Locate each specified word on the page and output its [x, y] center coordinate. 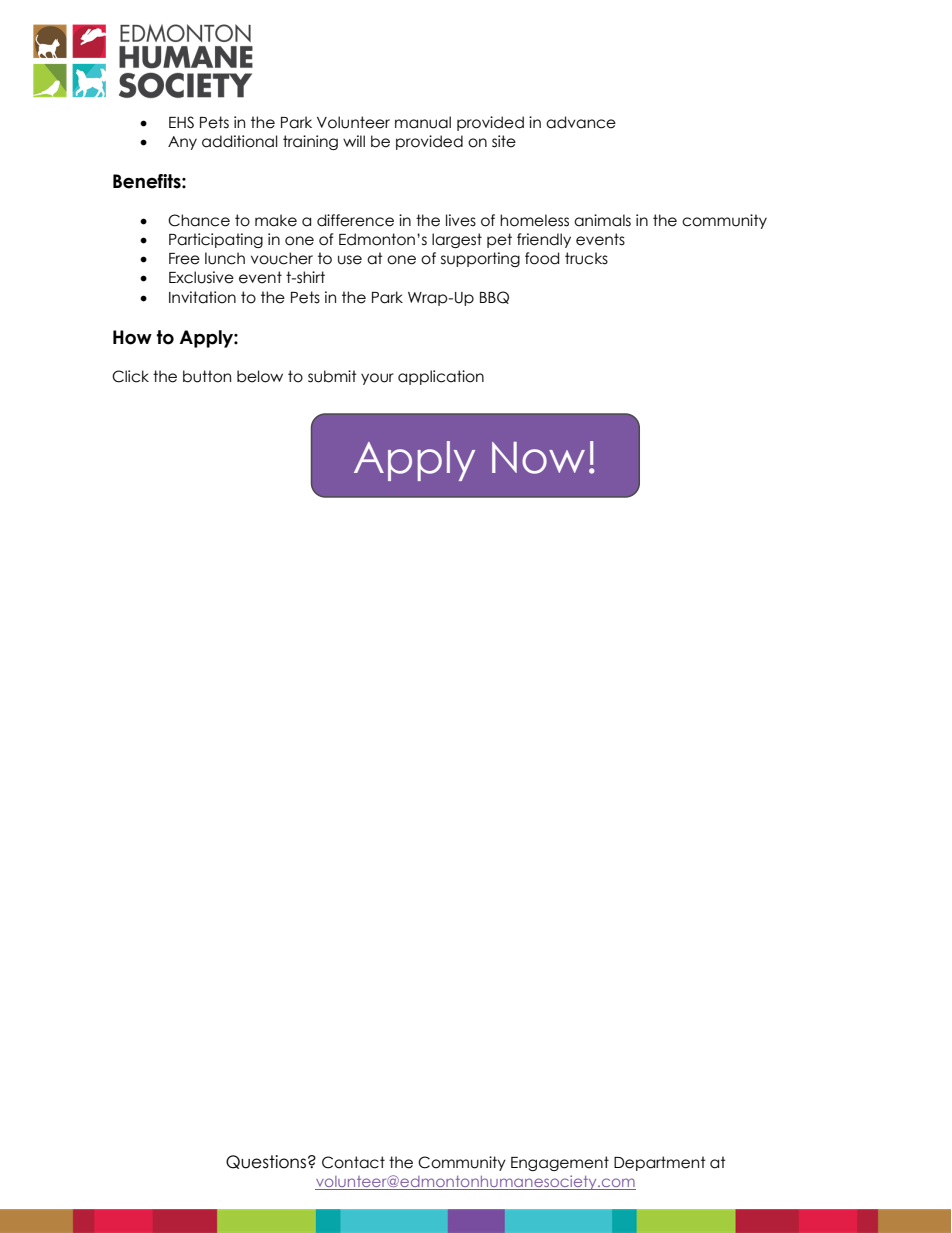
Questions [266, 1162]
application [441, 377]
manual [423, 122]
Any [182, 143]
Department [660, 1163]
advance [581, 122]
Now [538, 458]
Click [130, 376]
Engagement [560, 1163]
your [377, 379]
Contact [353, 1162]
